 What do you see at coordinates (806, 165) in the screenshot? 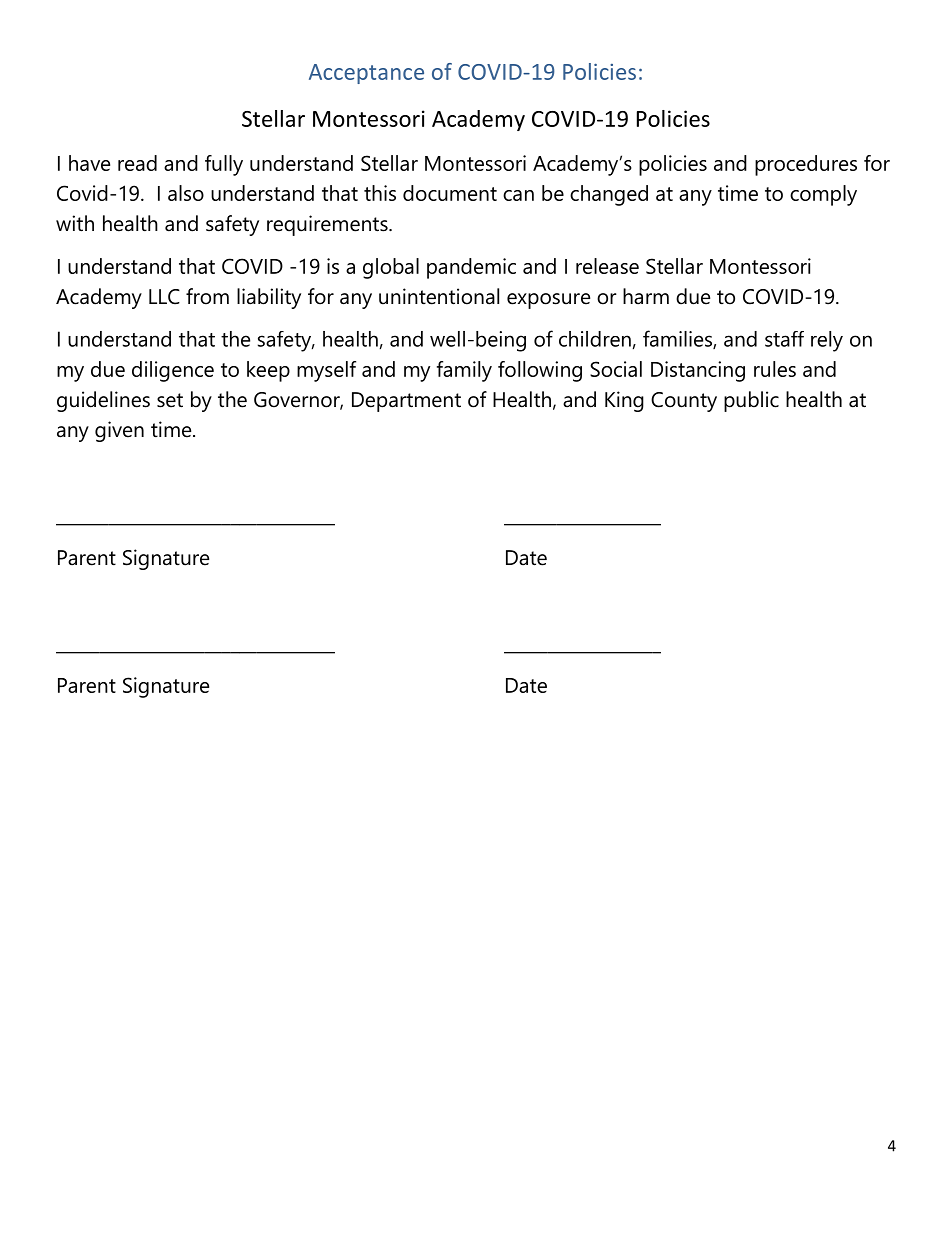
I see `procedures` at bounding box center [806, 165].
